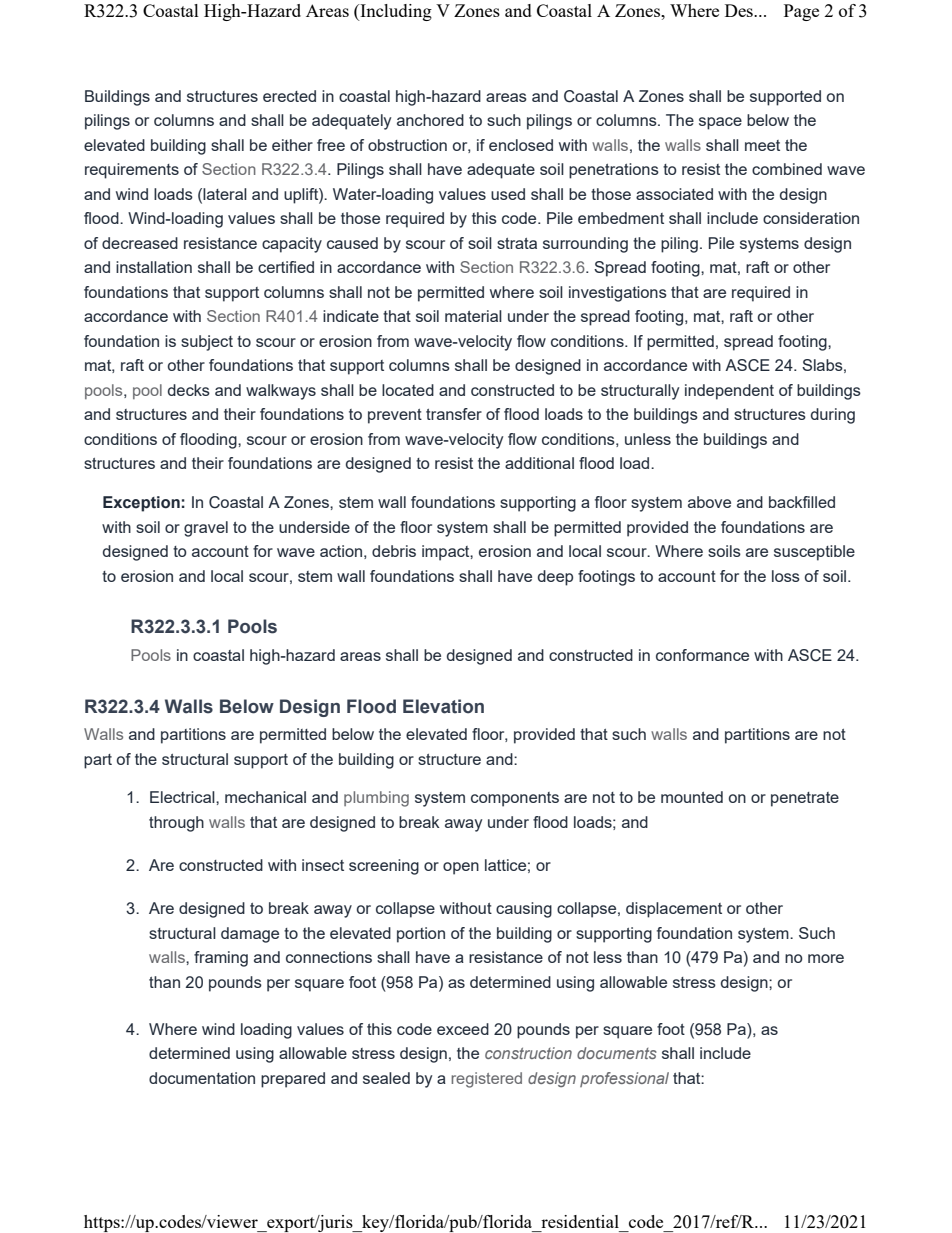  Describe the element at coordinates (729, 392) in the image. I see `independent` at that location.
